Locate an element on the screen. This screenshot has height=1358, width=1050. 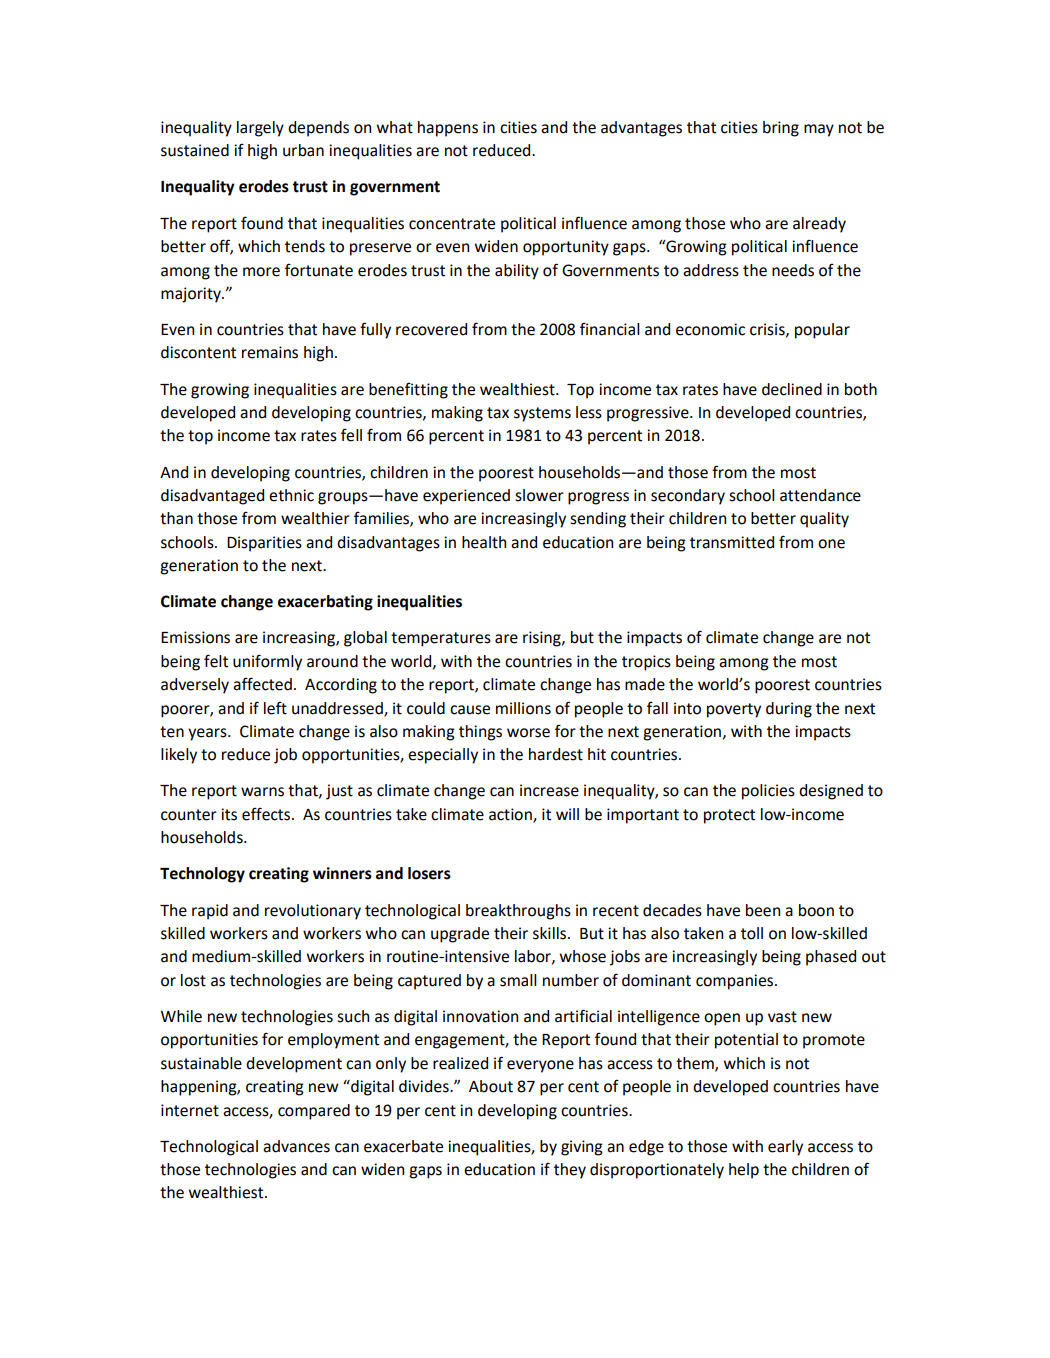
during is located at coordinates (789, 710).
